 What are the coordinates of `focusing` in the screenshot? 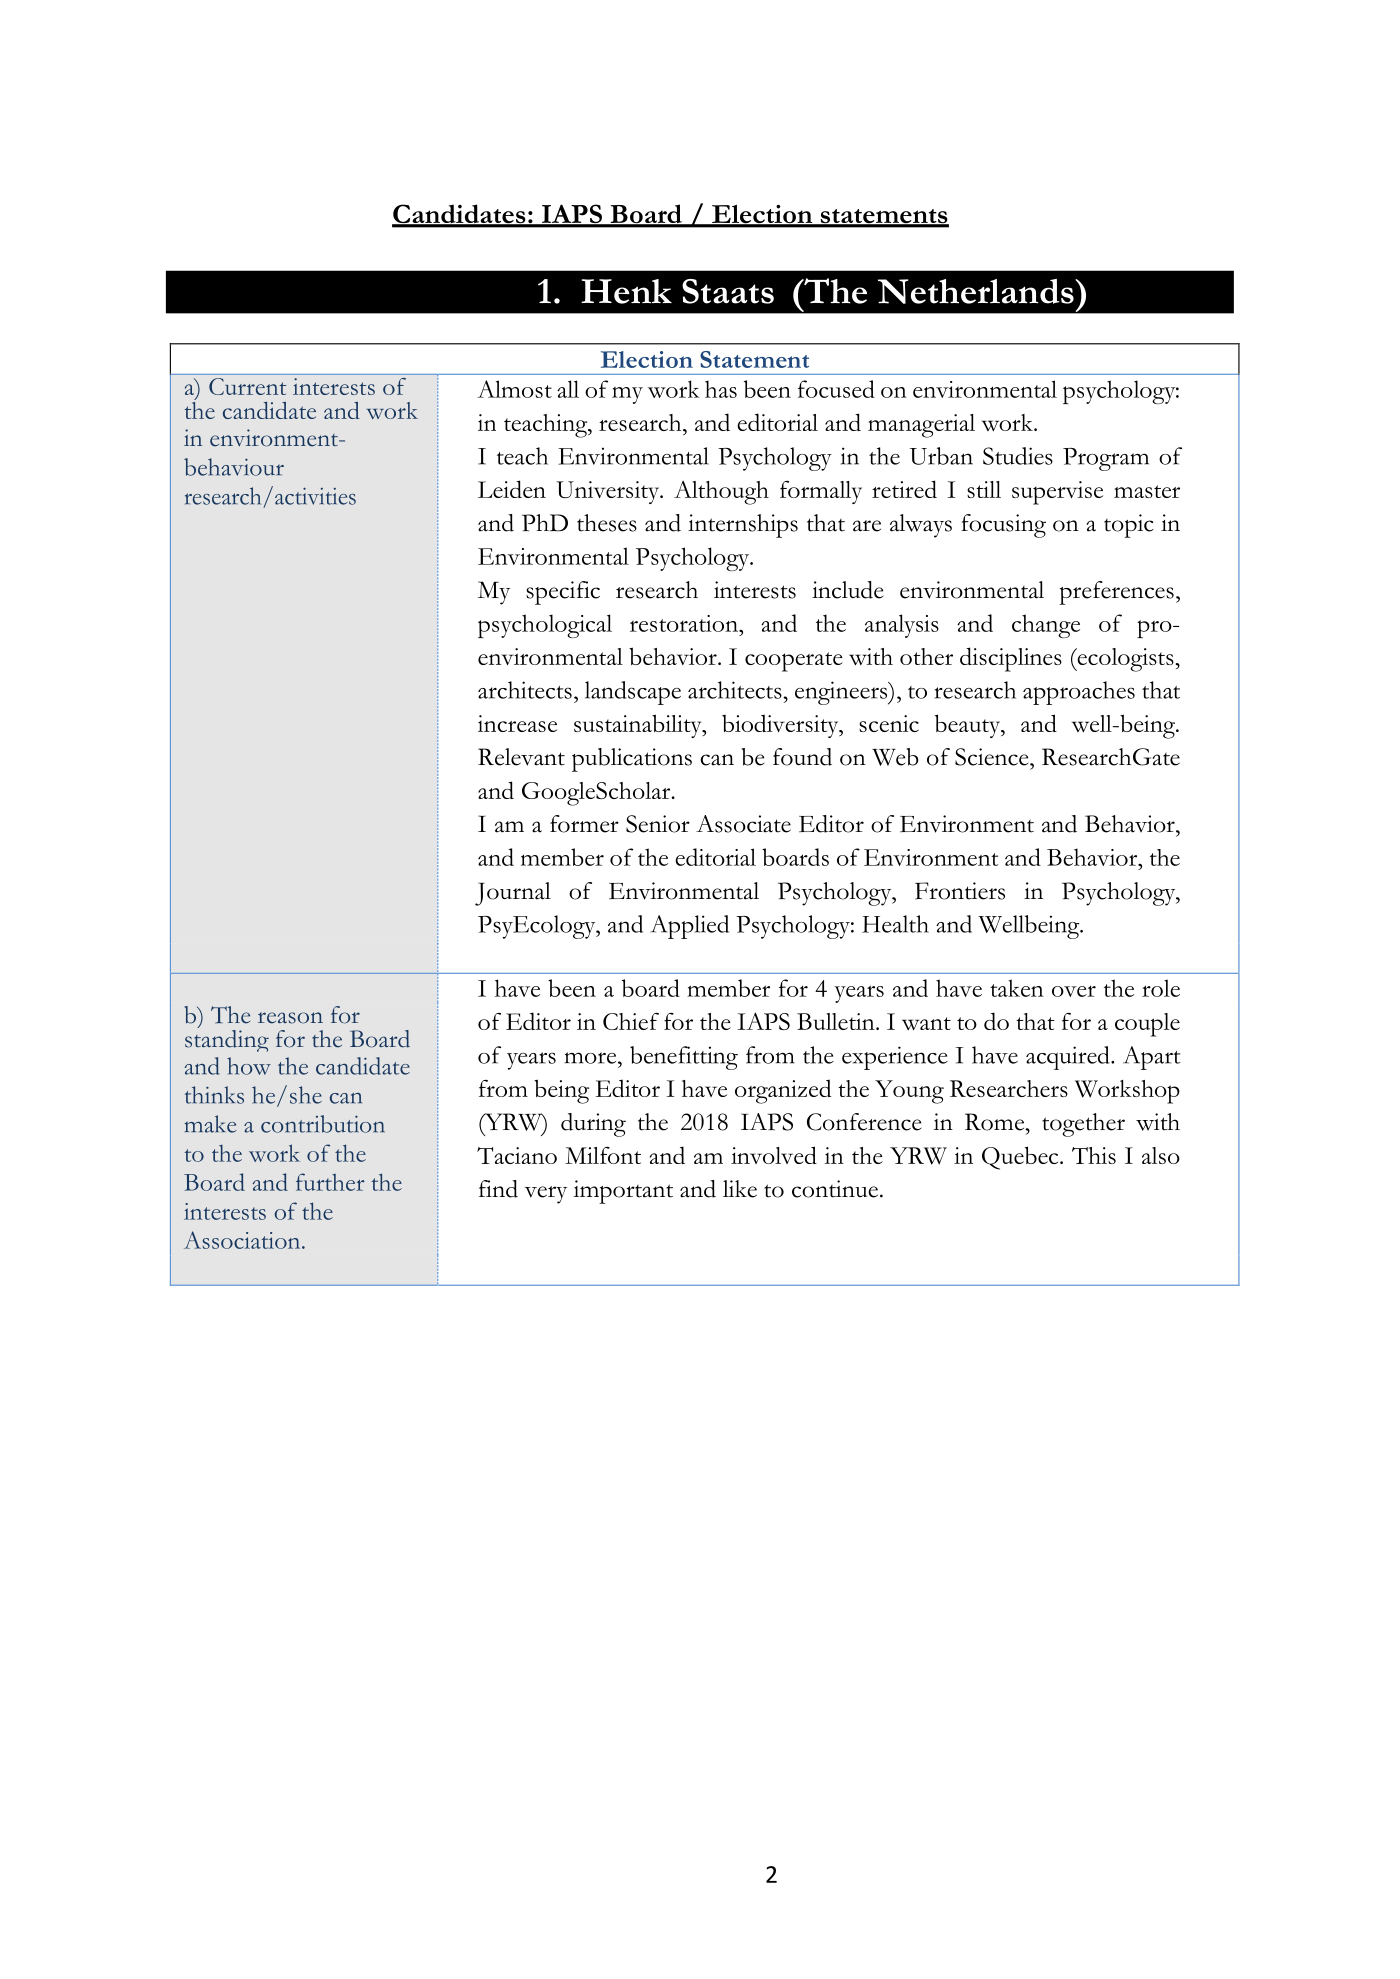 It's located at (1003, 526).
